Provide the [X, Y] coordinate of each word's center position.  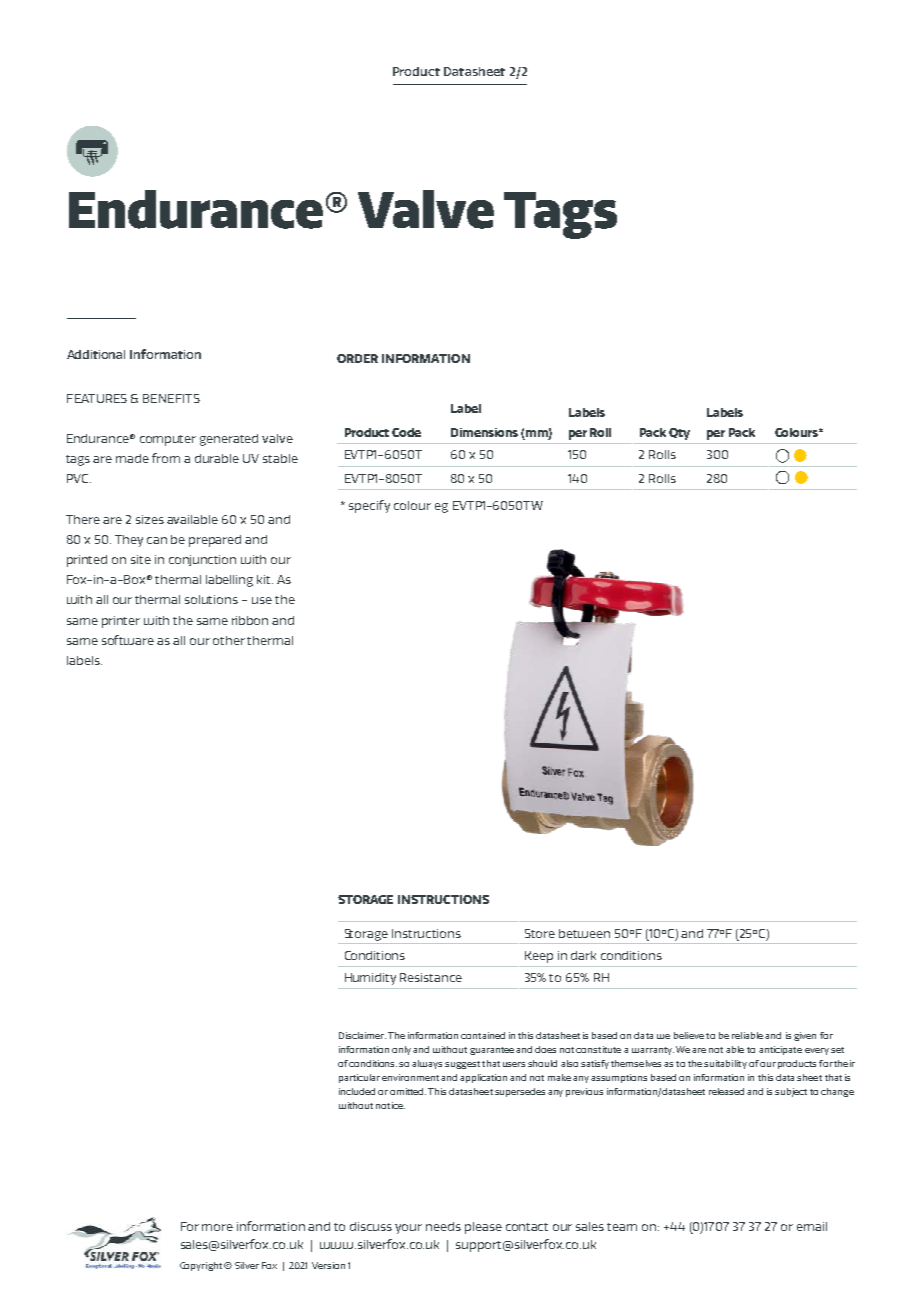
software [128, 640]
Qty [679, 434]
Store [540, 933]
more [217, 1227]
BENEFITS [171, 398]
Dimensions [484, 432]
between [584, 933]
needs [443, 1226]
